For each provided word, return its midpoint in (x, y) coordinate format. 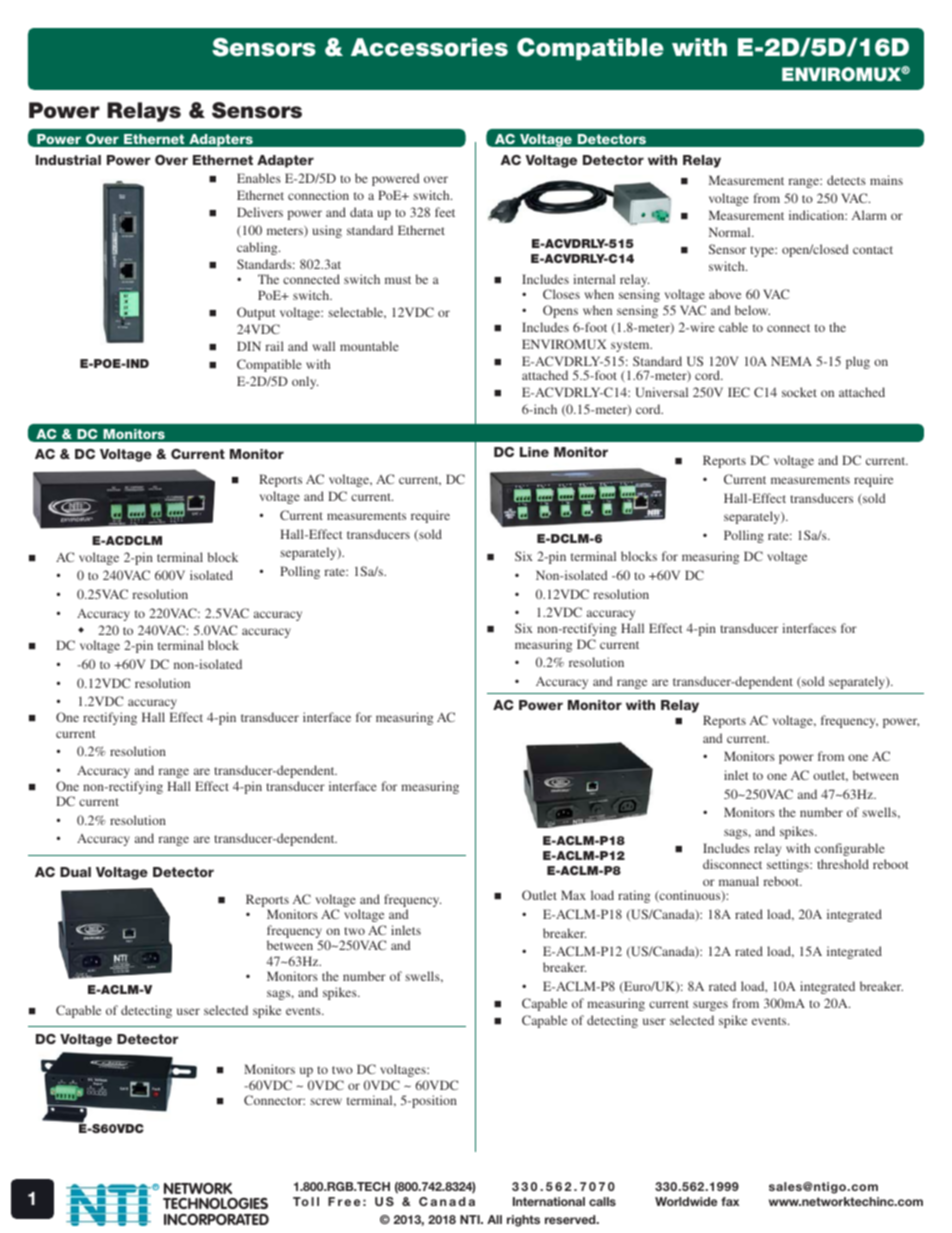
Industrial (68, 160)
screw (326, 1101)
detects (846, 180)
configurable (850, 849)
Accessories (429, 47)
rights (523, 1221)
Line (534, 452)
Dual (75, 872)
